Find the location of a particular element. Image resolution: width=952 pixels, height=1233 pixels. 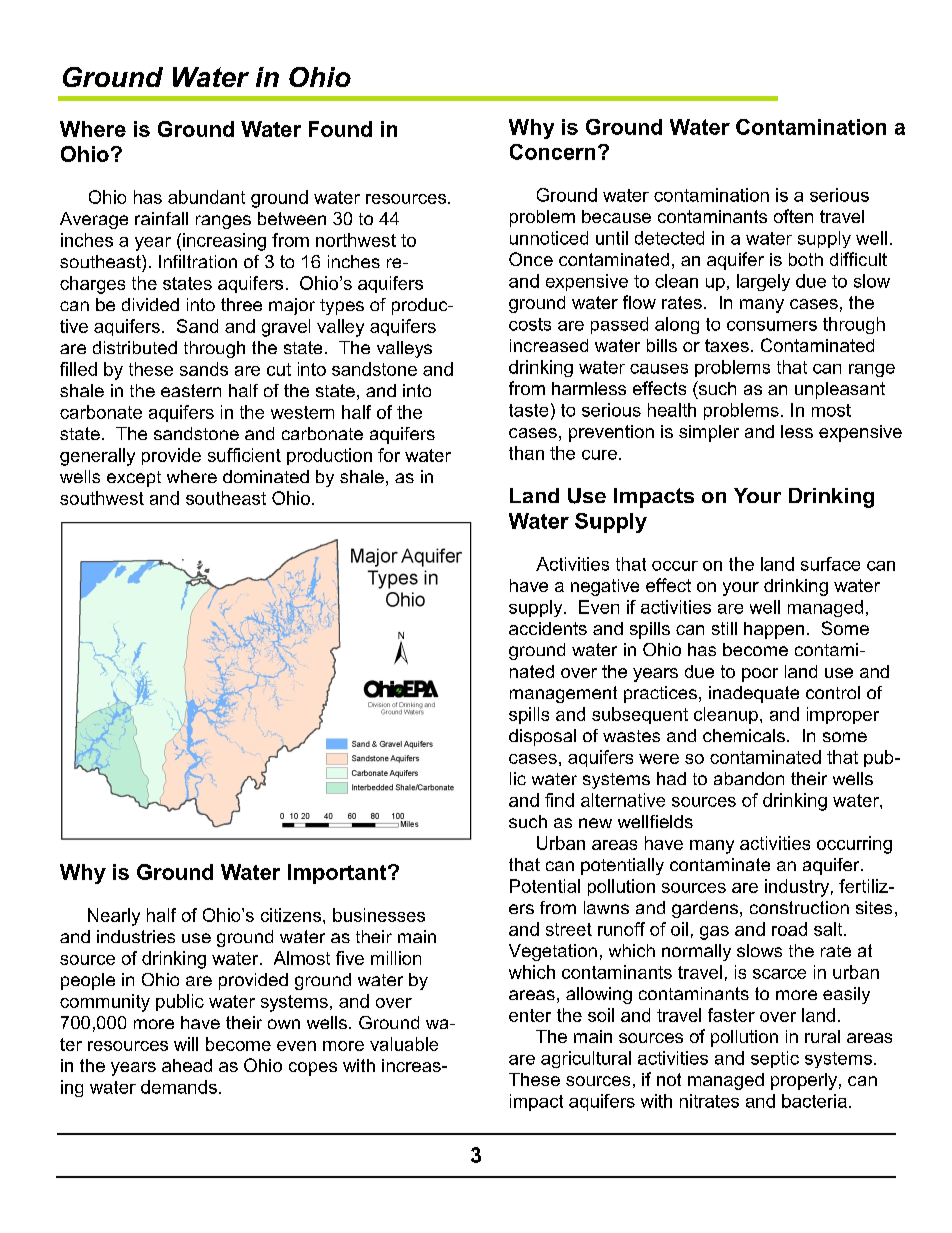

accidents is located at coordinates (548, 628).
